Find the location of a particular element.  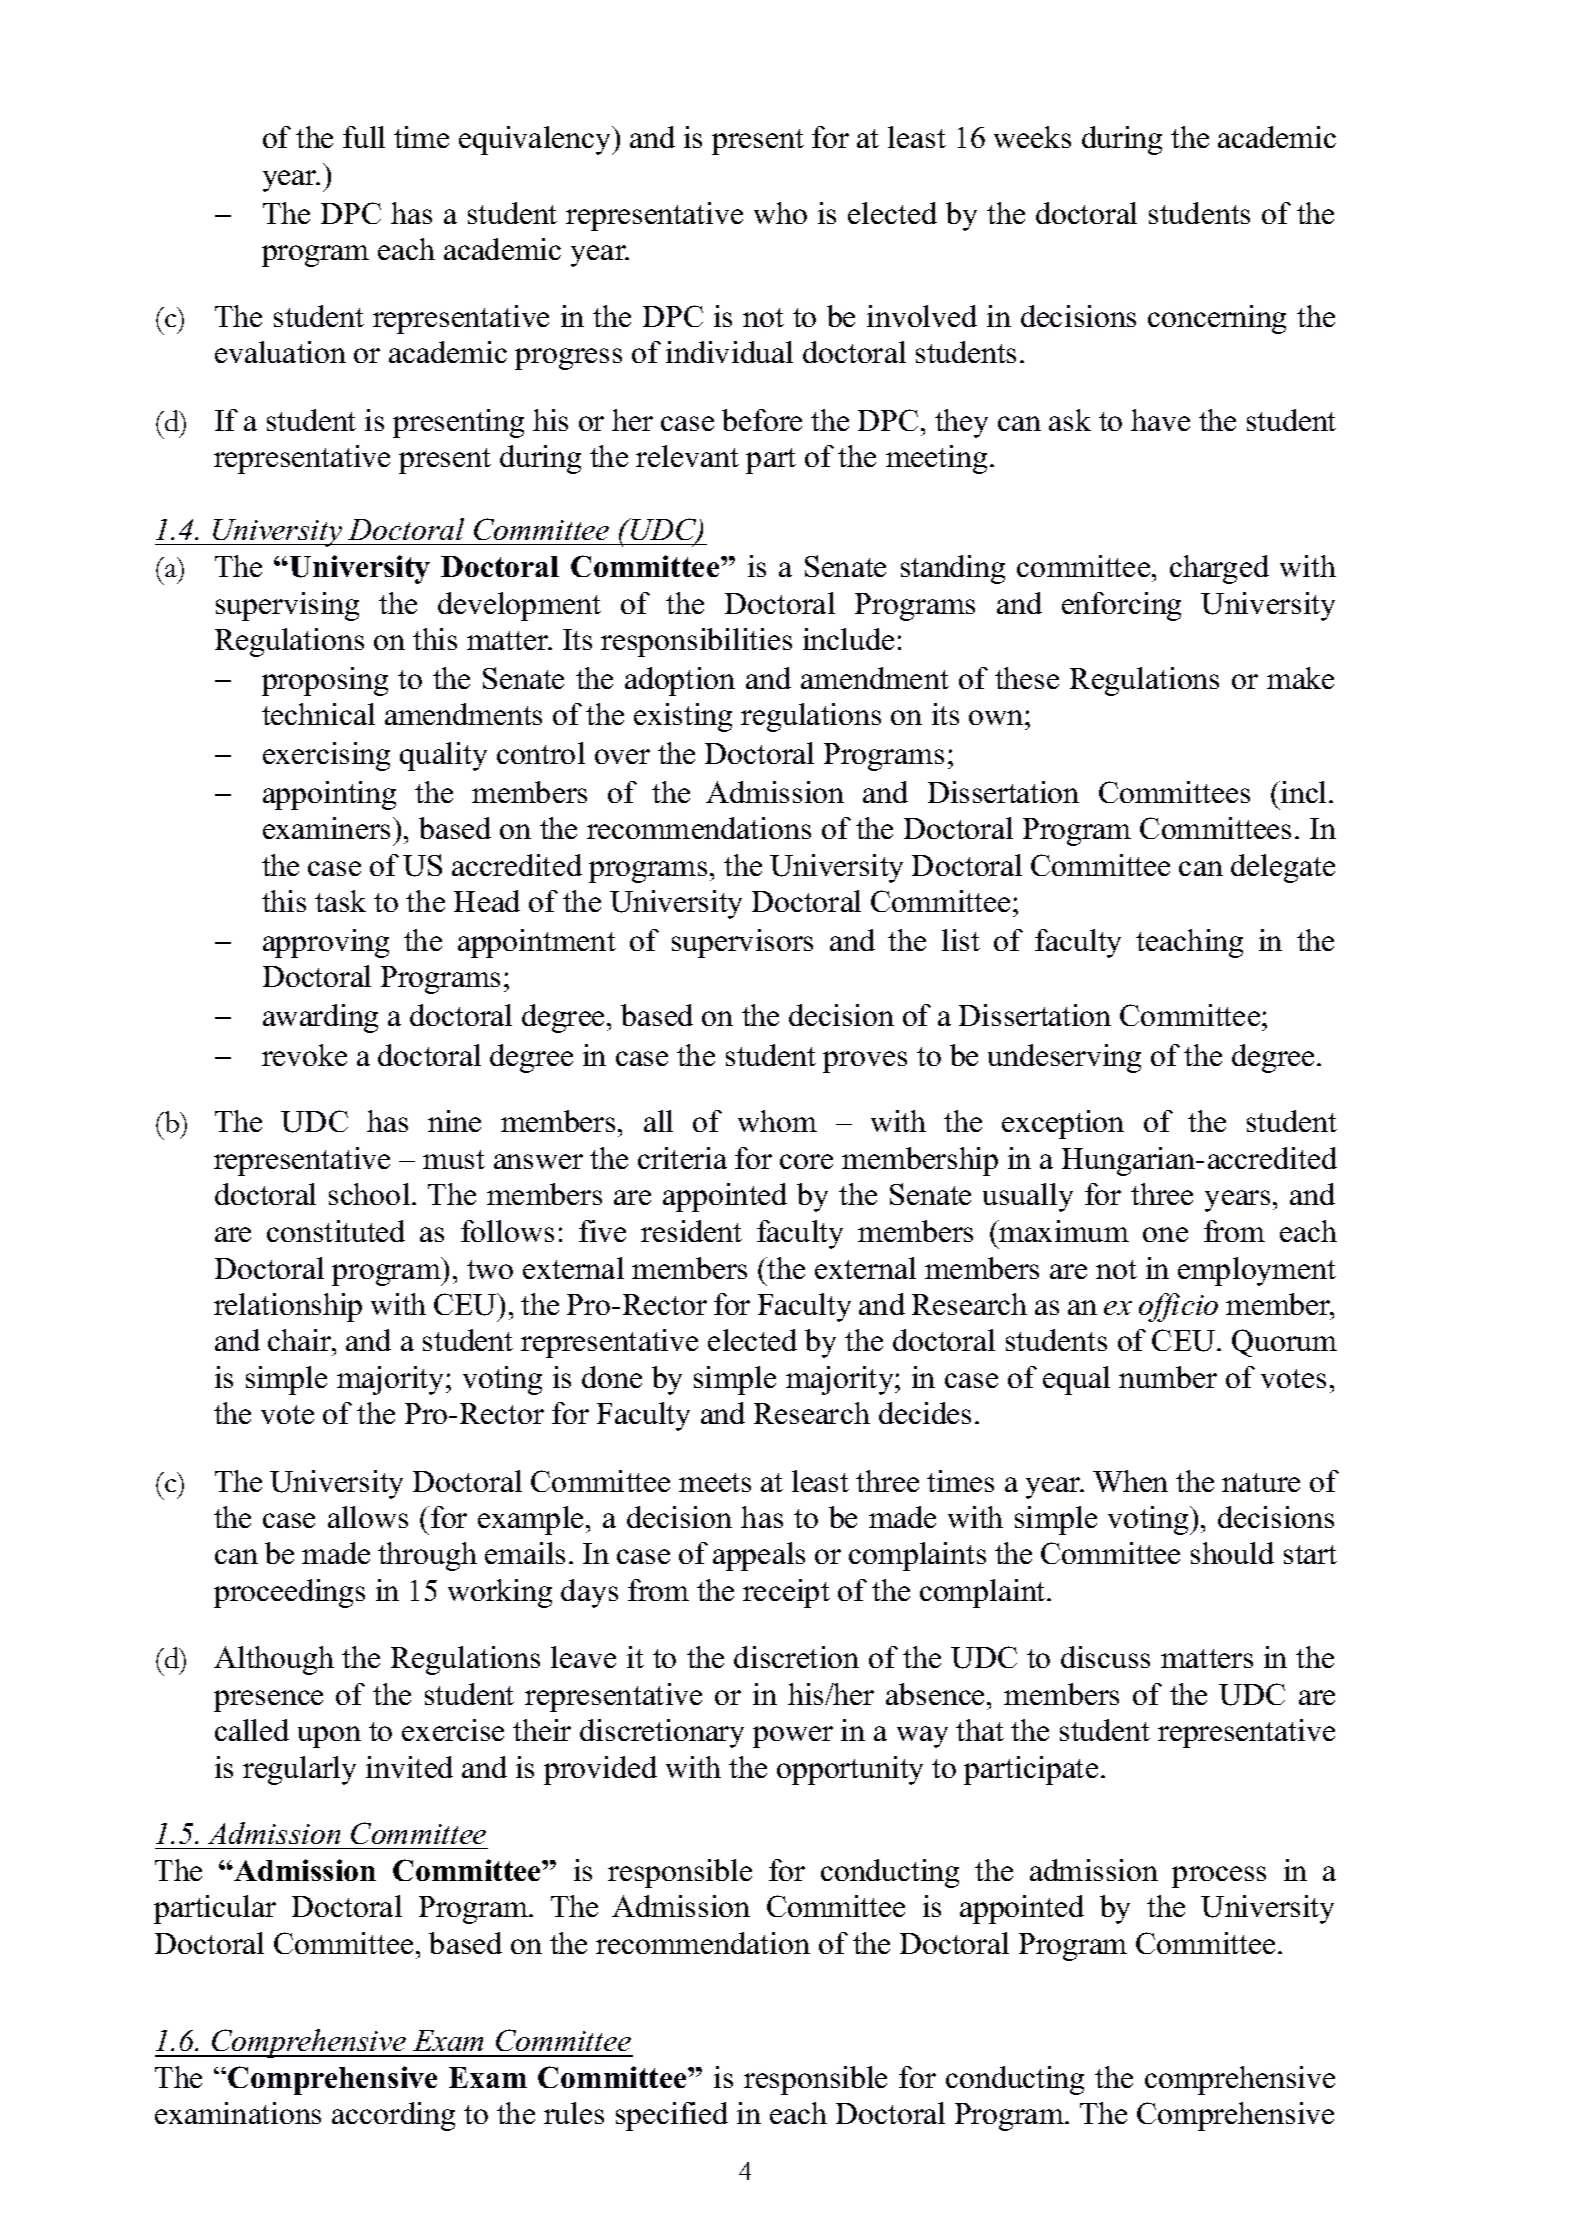

whom is located at coordinates (777, 1121).
